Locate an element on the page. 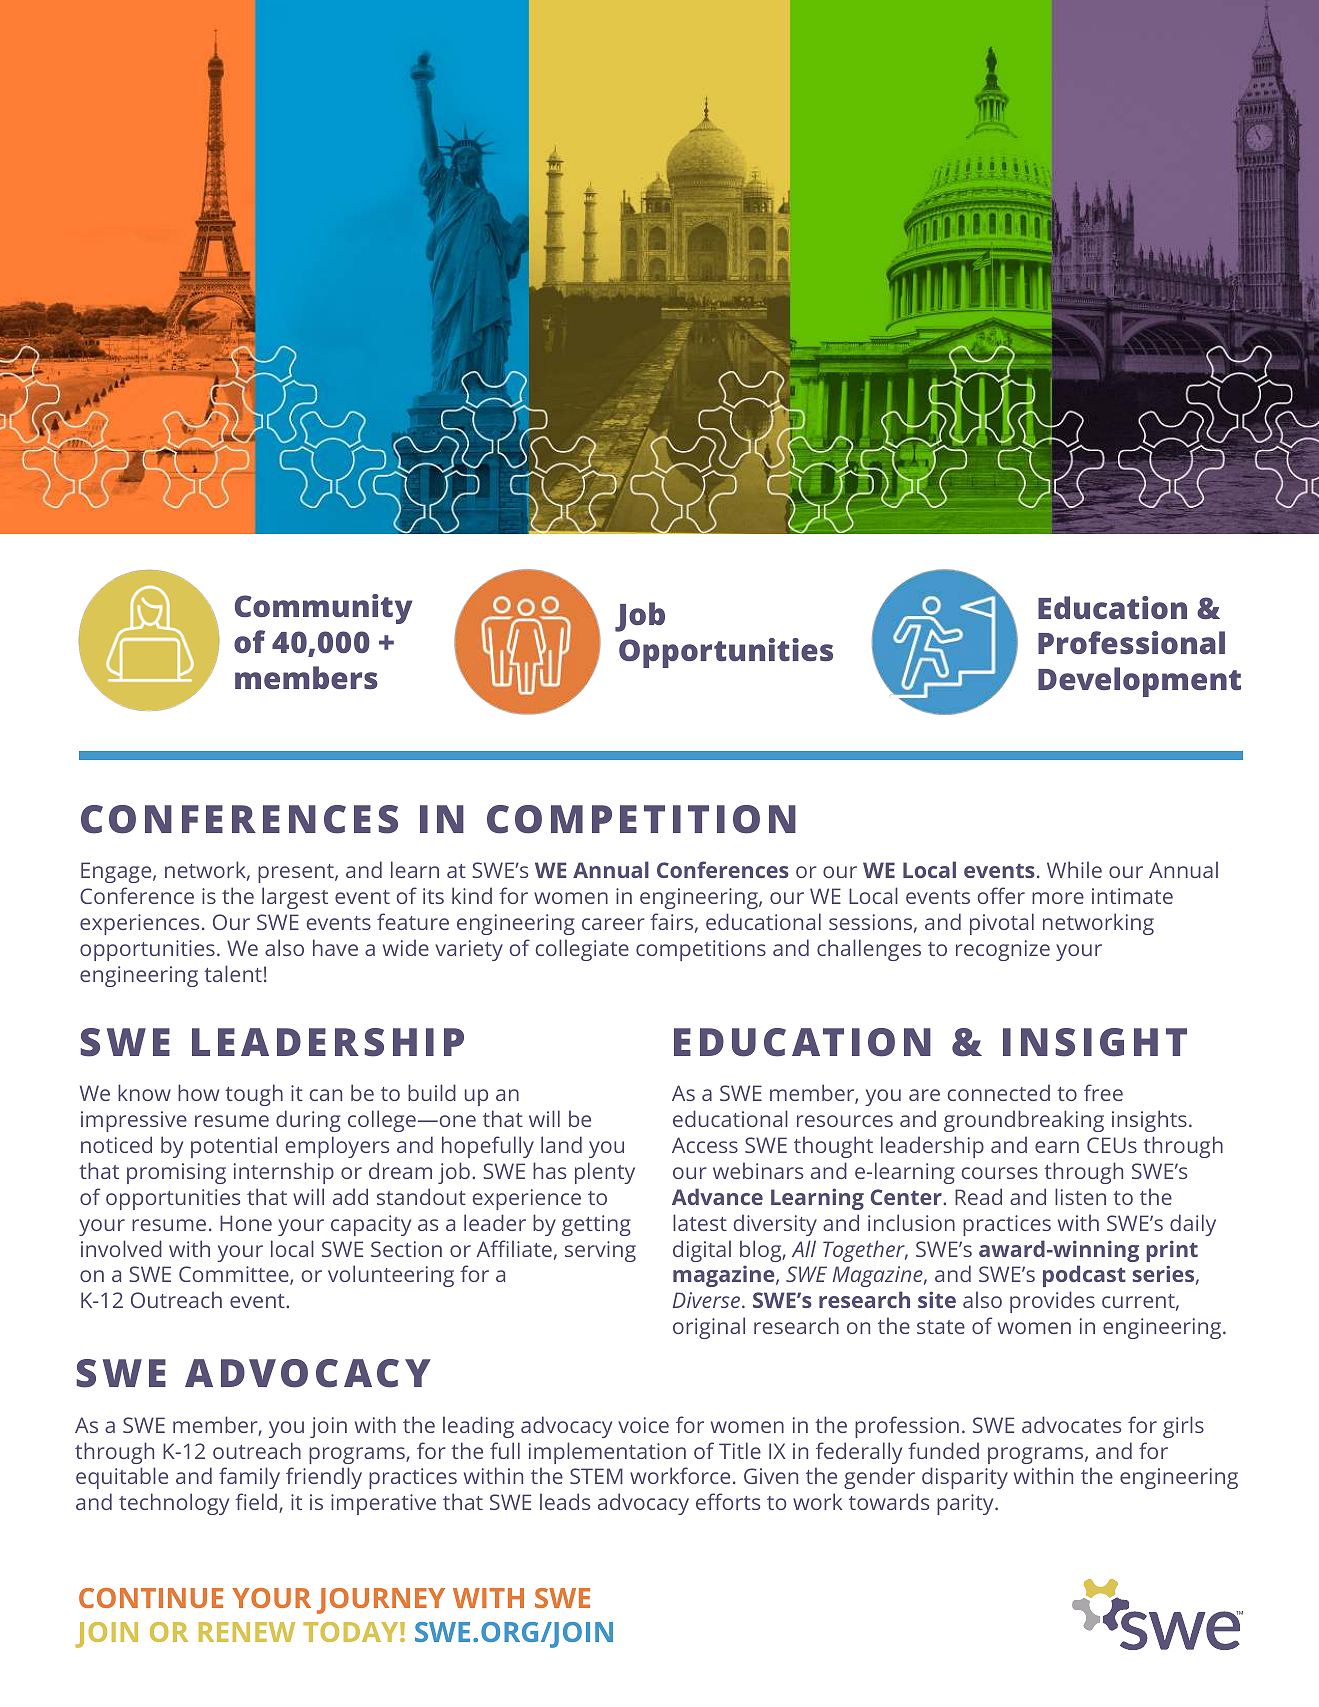 This image has height=1707, width=1319. Development is located at coordinates (1139, 682).
